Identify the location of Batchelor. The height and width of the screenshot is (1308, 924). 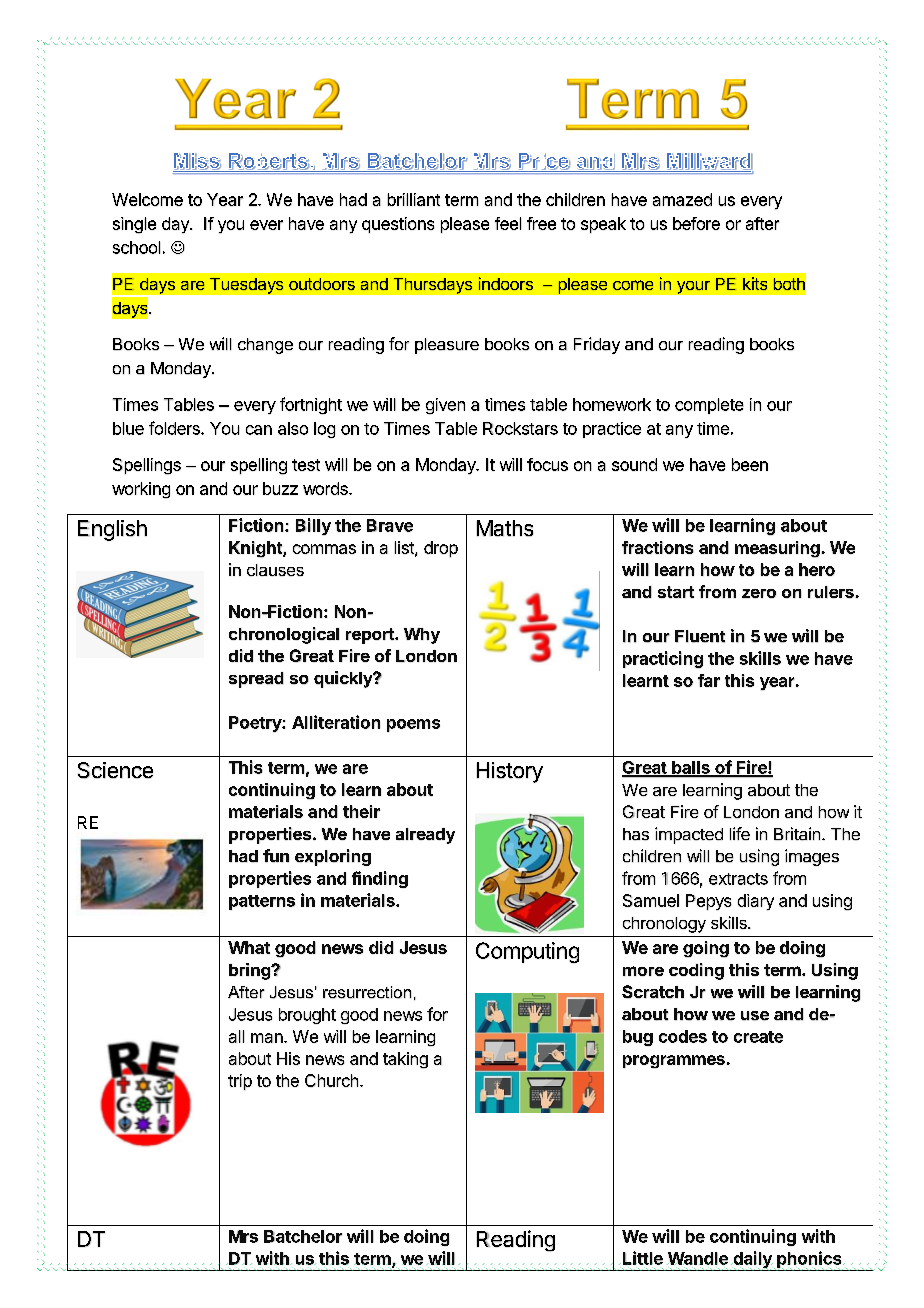
(303, 1236).
